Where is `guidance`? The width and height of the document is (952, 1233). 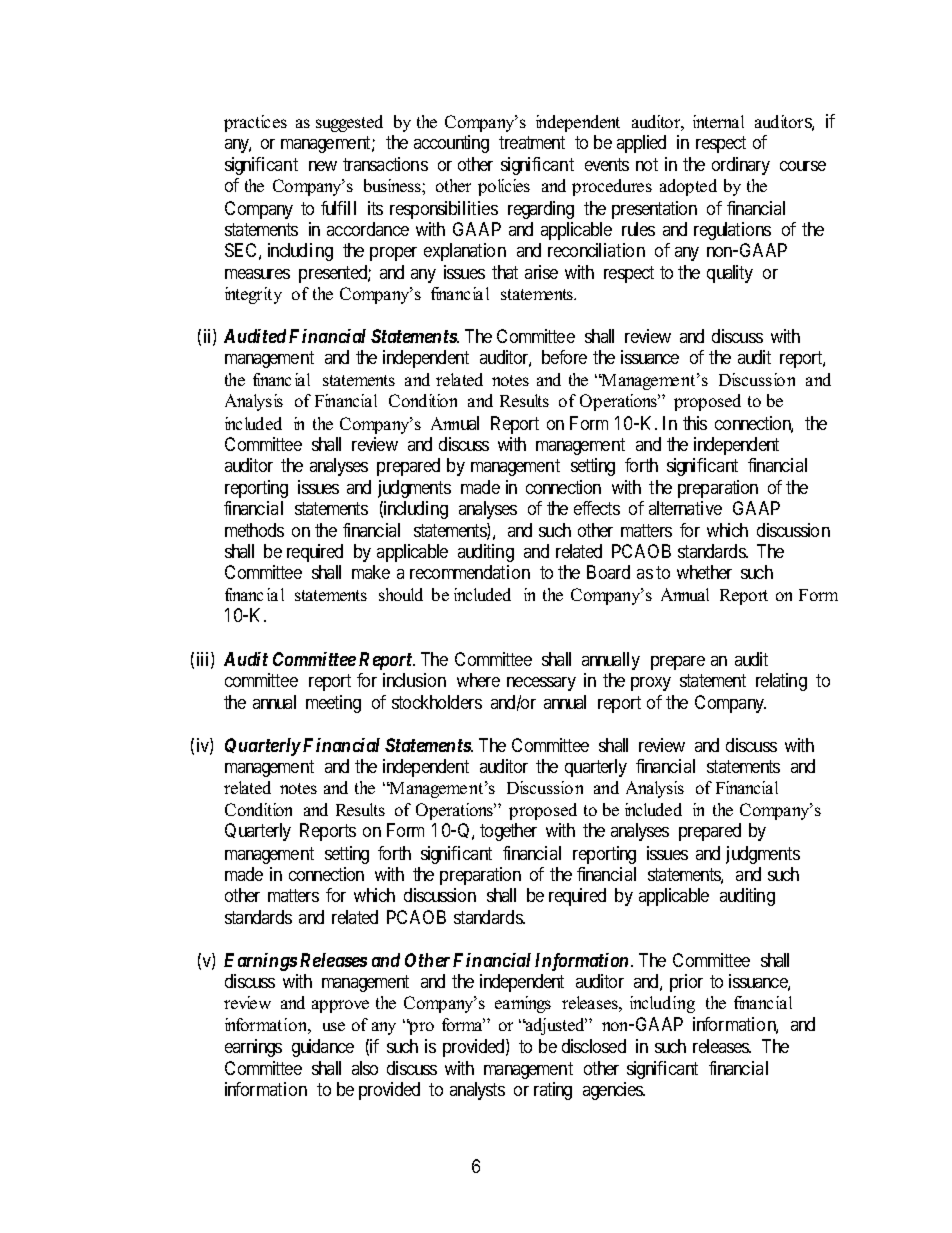 guidance is located at coordinates (323, 1048).
